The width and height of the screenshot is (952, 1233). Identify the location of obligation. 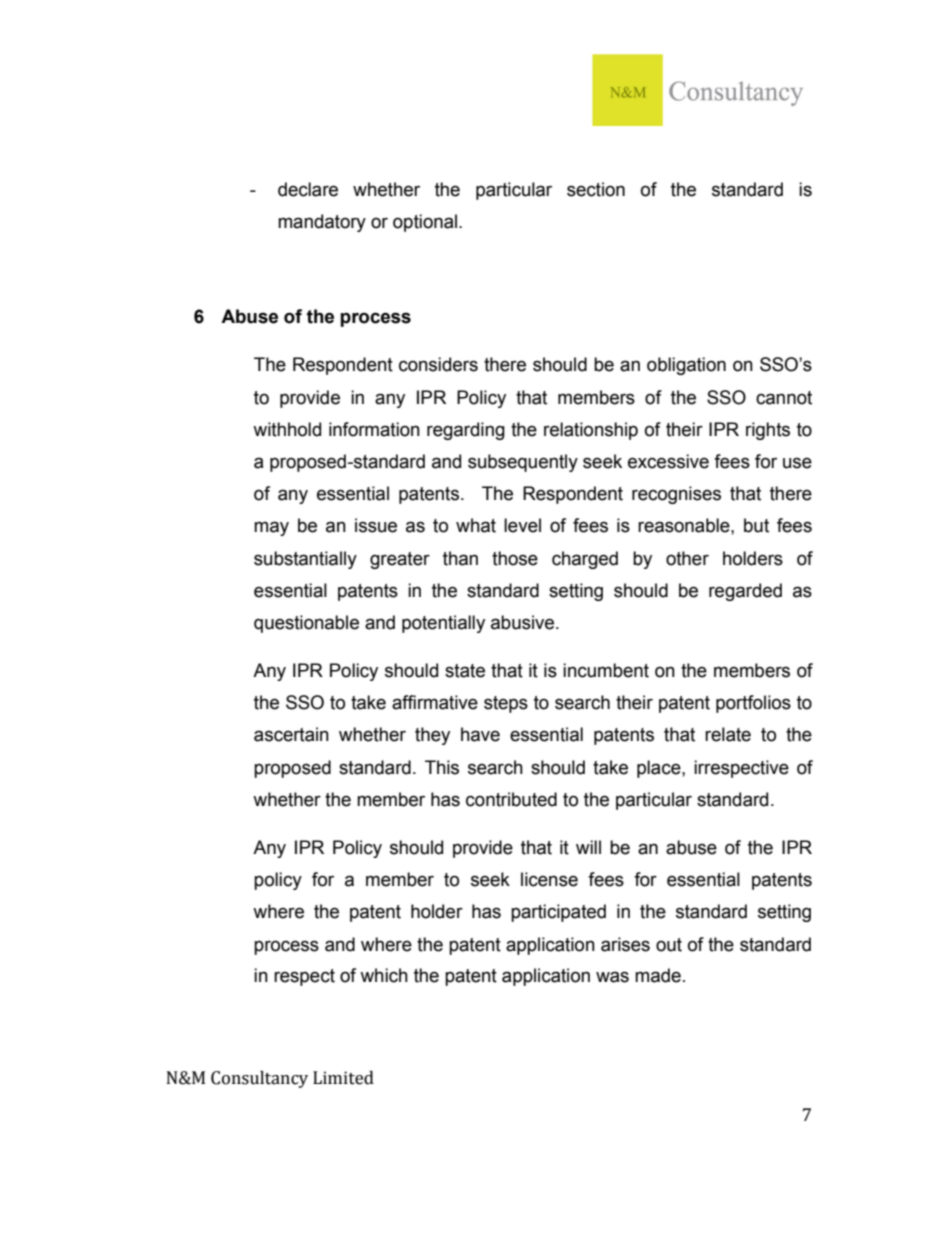
(686, 366).
